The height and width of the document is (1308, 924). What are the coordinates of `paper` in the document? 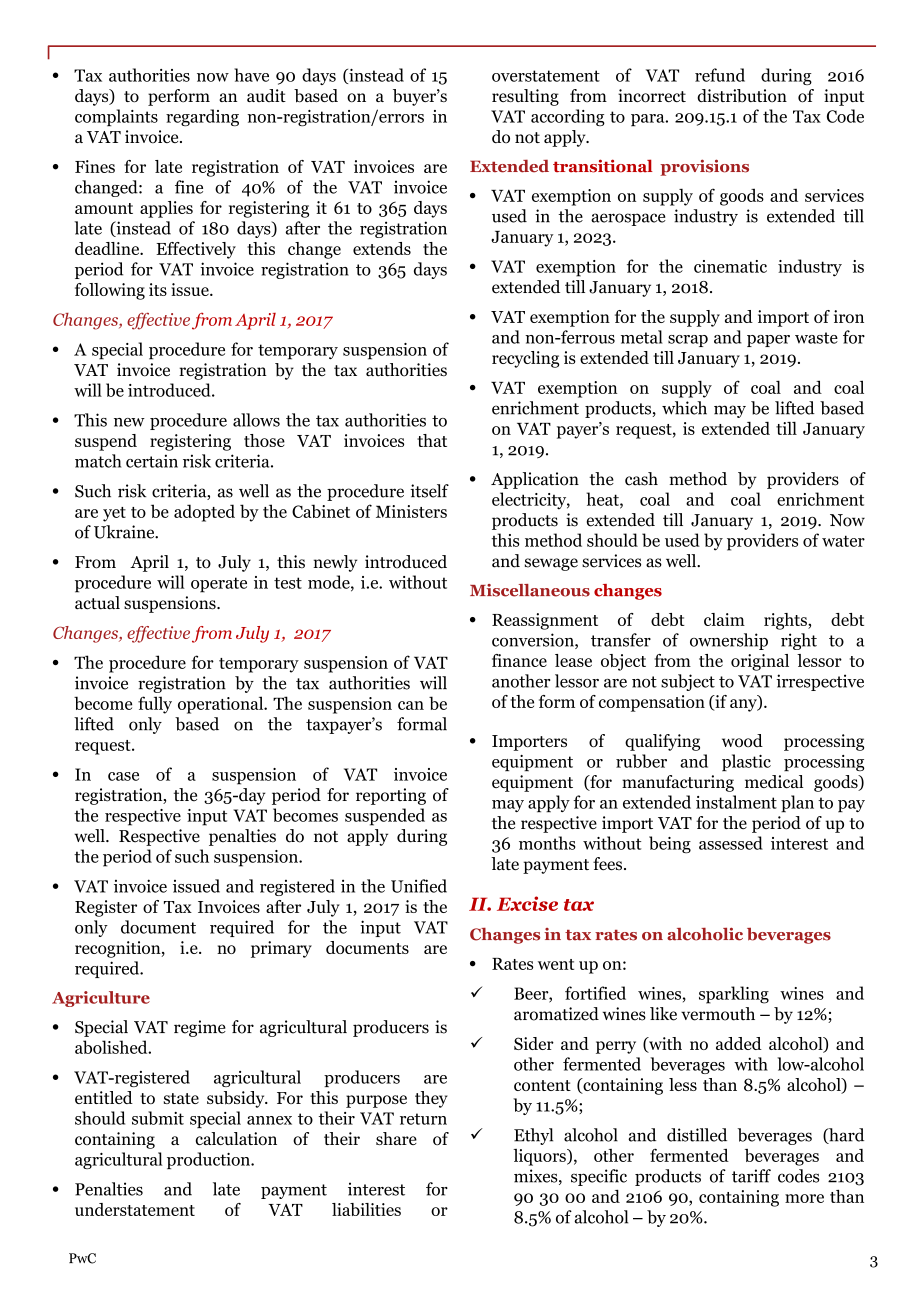 It's located at (768, 341).
